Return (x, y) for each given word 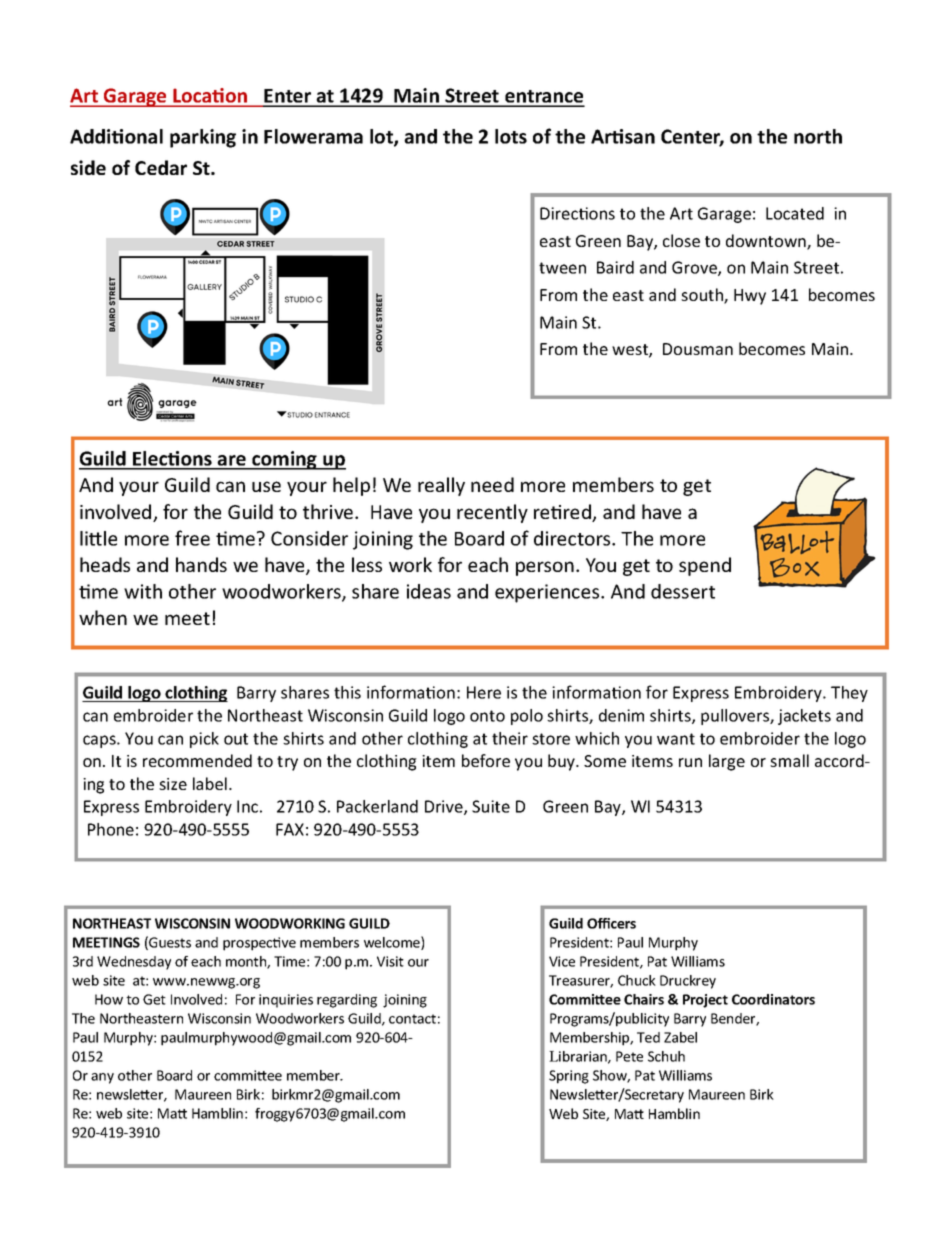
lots (511, 136)
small (789, 760)
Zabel (680, 1037)
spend (705, 566)
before (486, 760)
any (102, 1078)
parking (203, 138)
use (266, 486)
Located (795, 213)
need (492, 484)
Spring (569, 1077)
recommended (197, 760)
